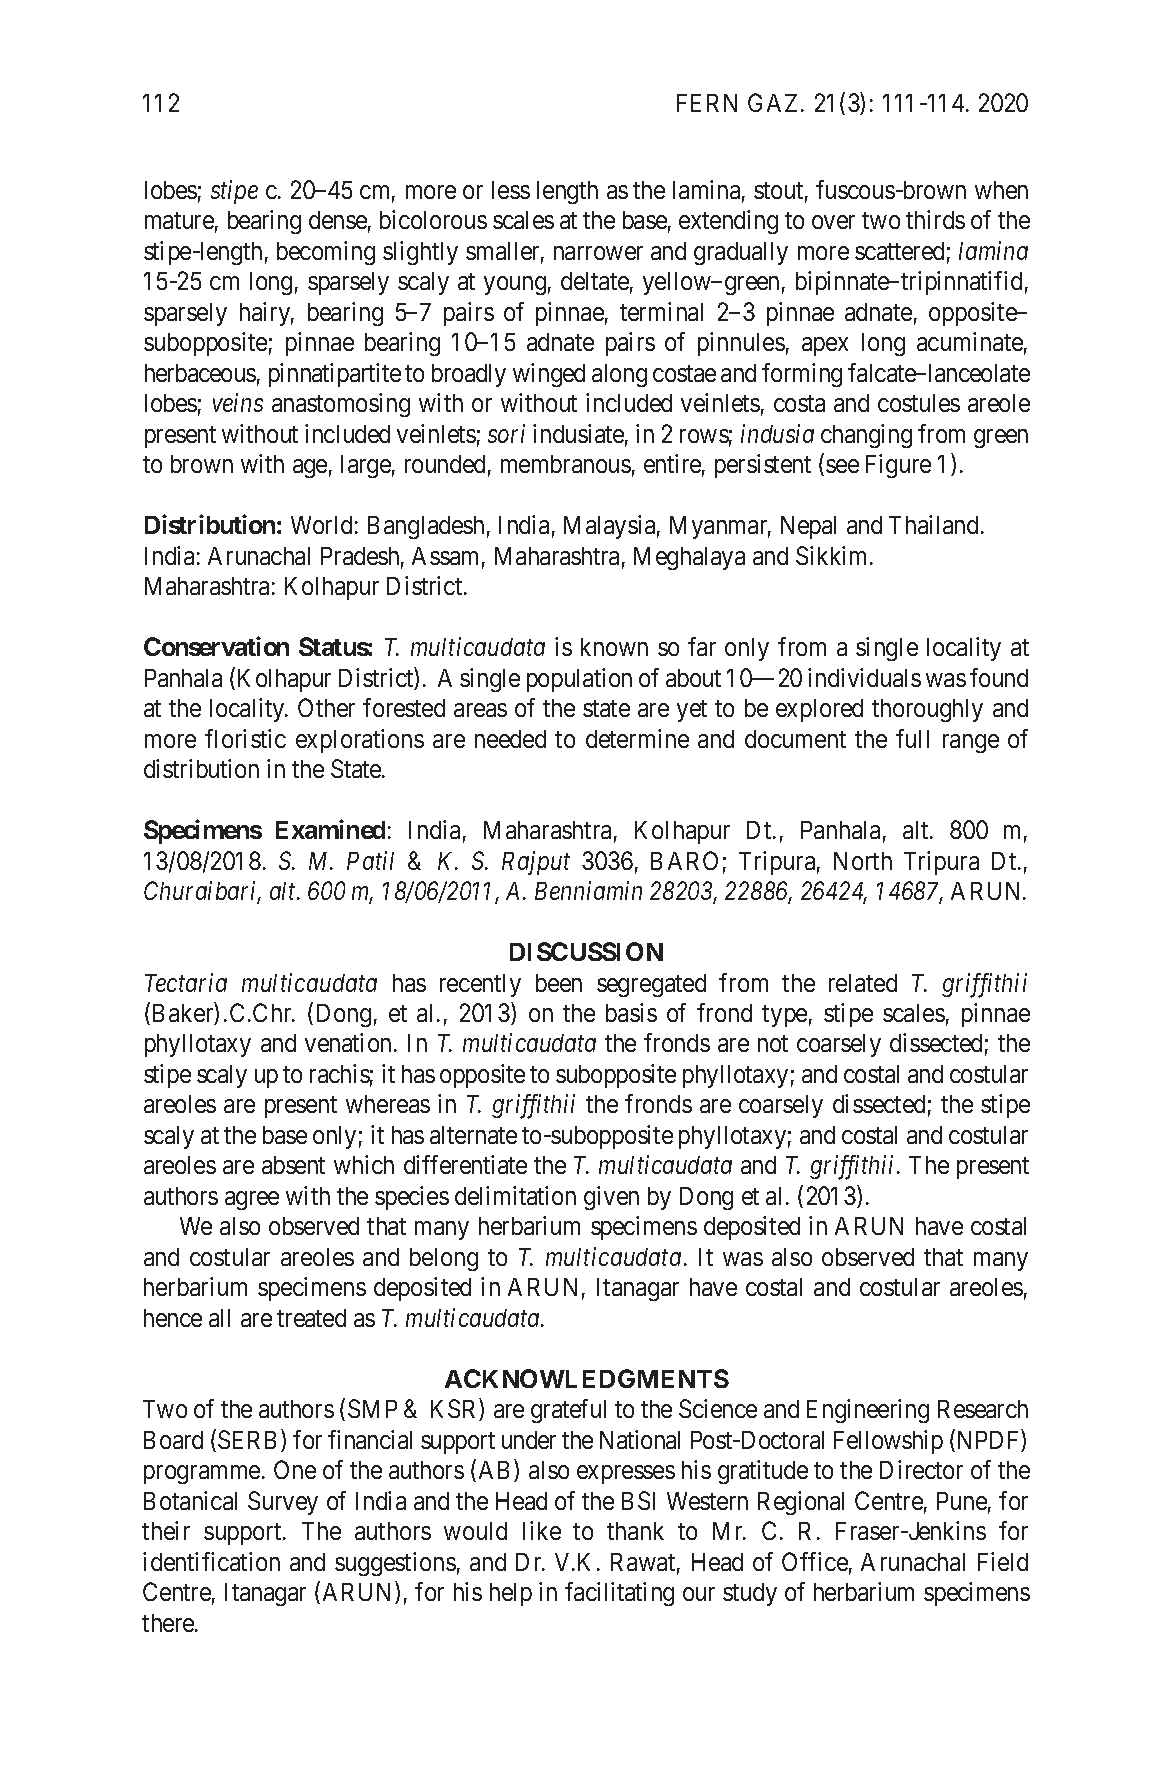 The width and height of the image is (1172, 1769). What do you see at coordinates (586, 951) in the image?
I see `DISCUSSION` at bounding box center [586, 951].
